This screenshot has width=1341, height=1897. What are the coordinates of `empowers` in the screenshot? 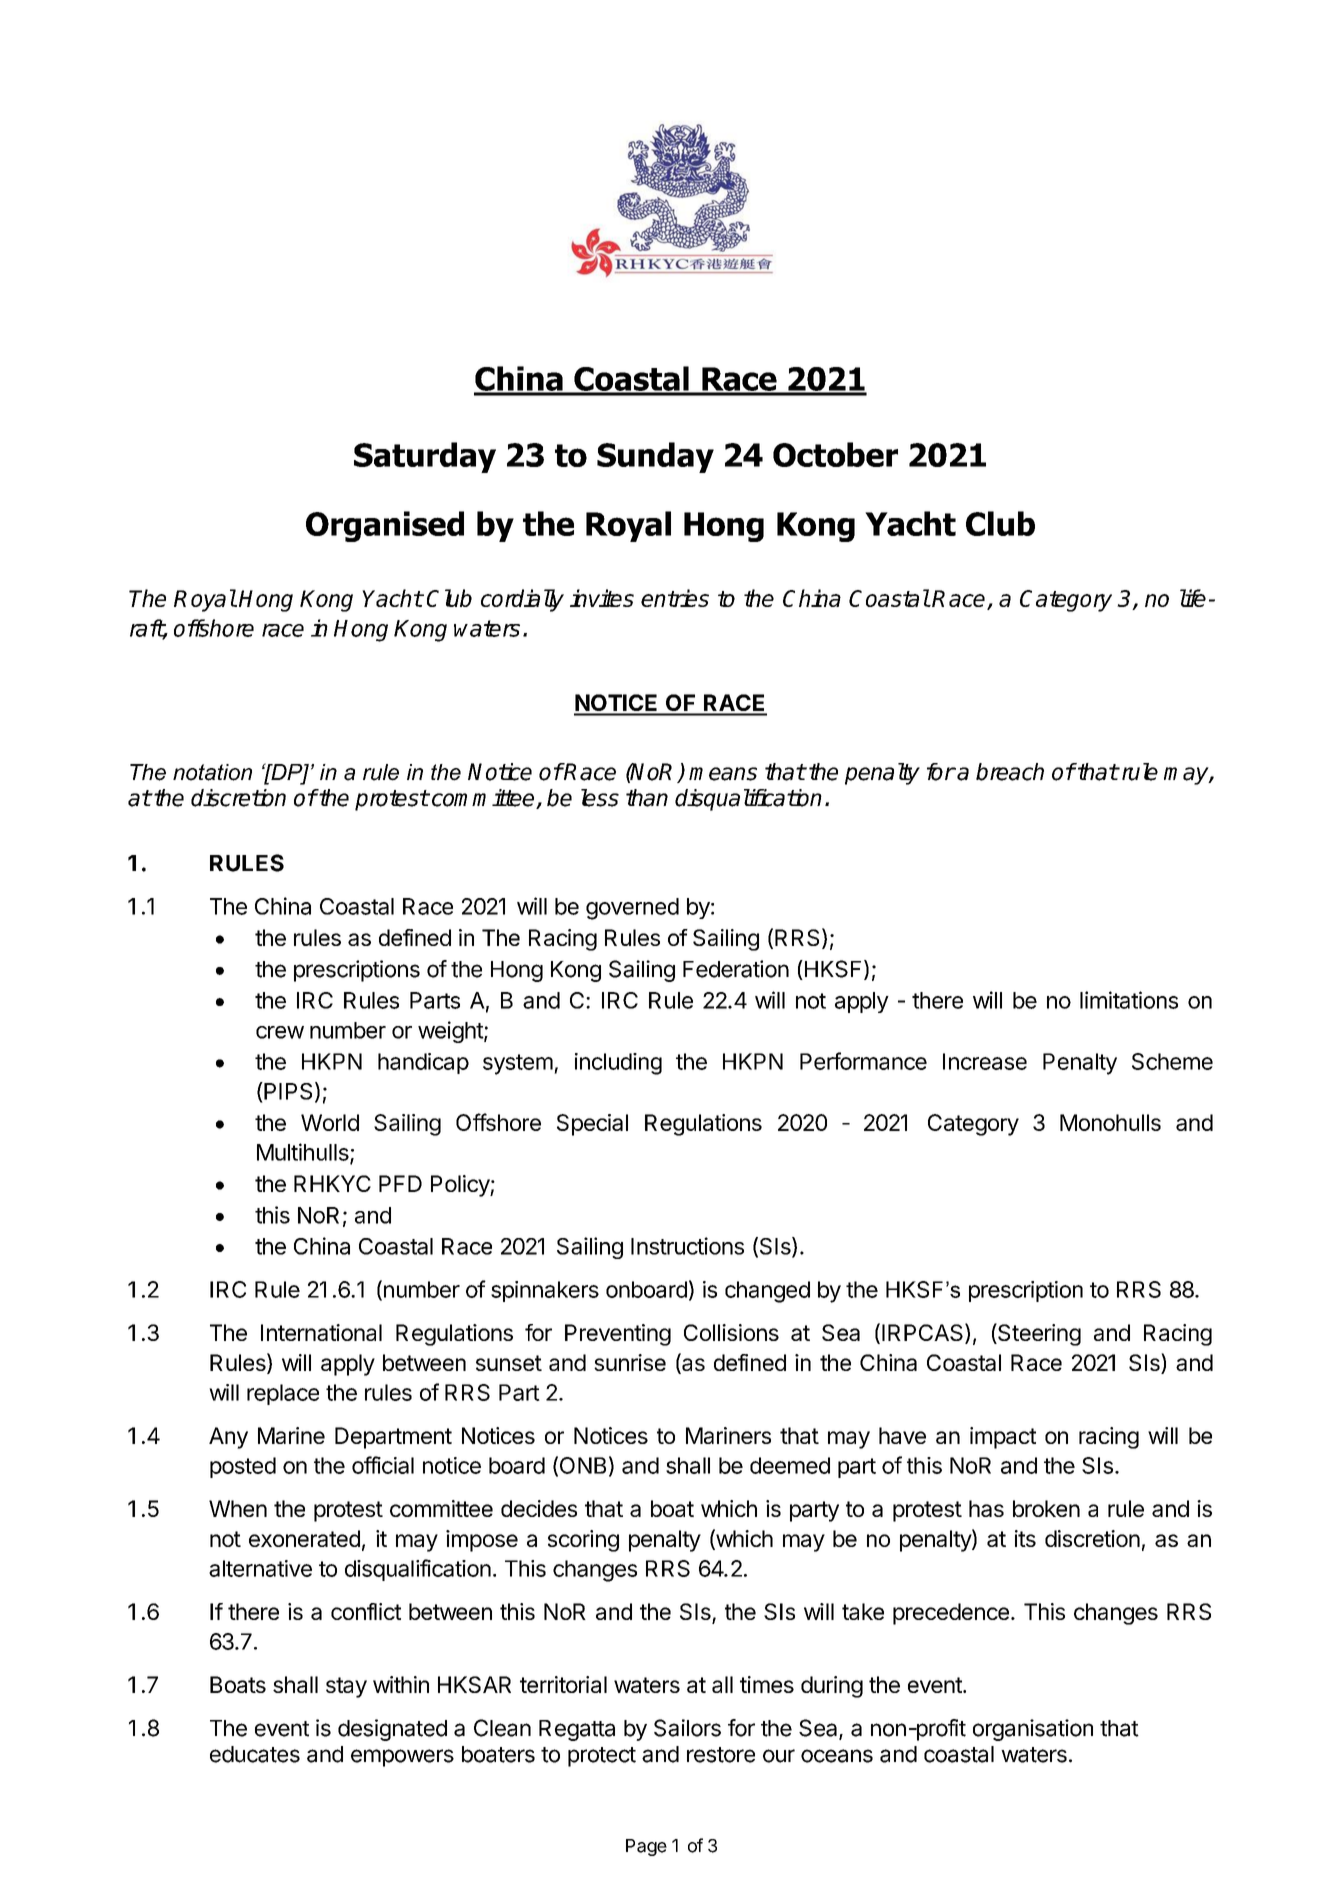 It's located at (402, 1758).
